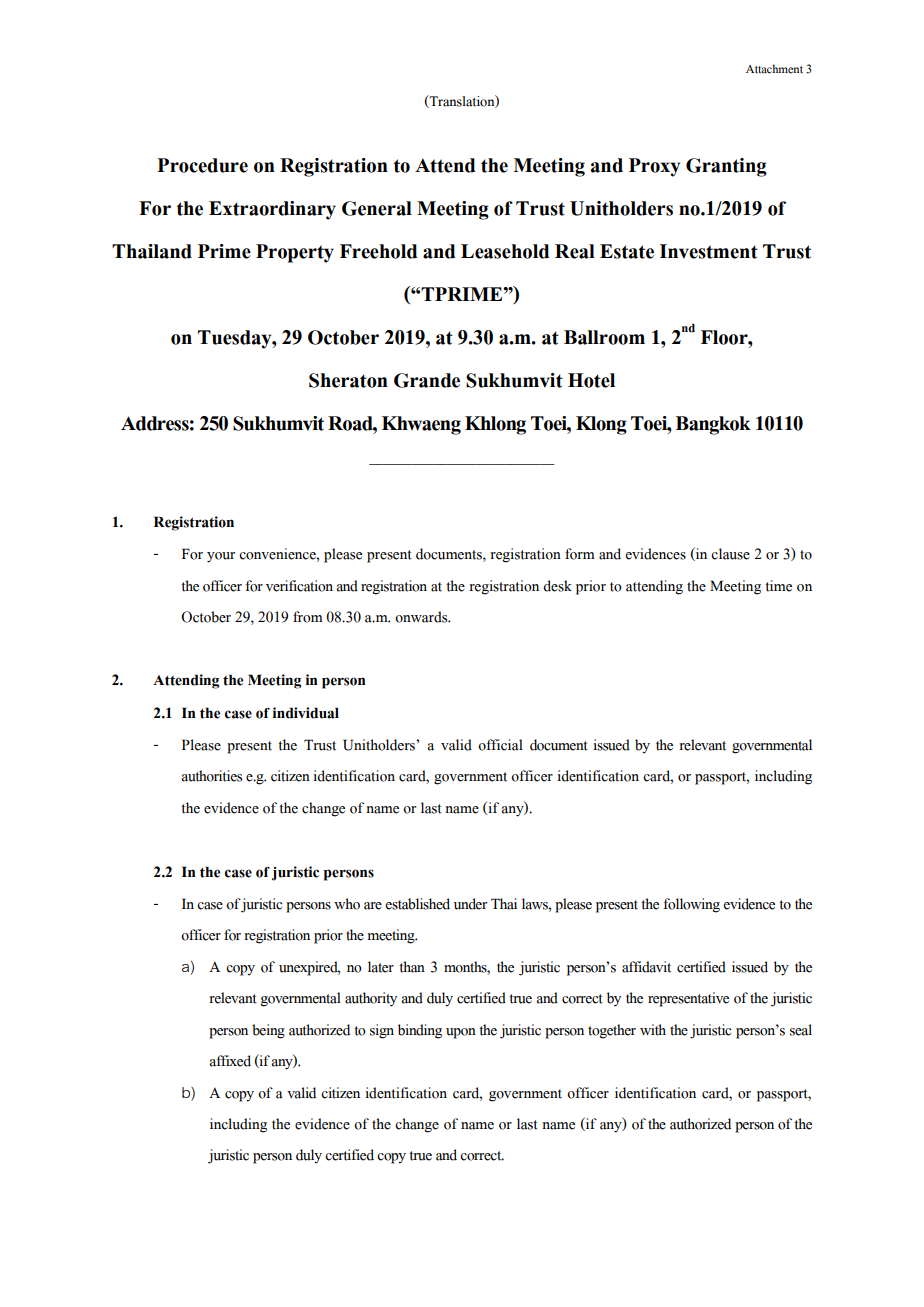 This screenshot has width=924, height=1307. I want to click on official, so click(500, 745).
